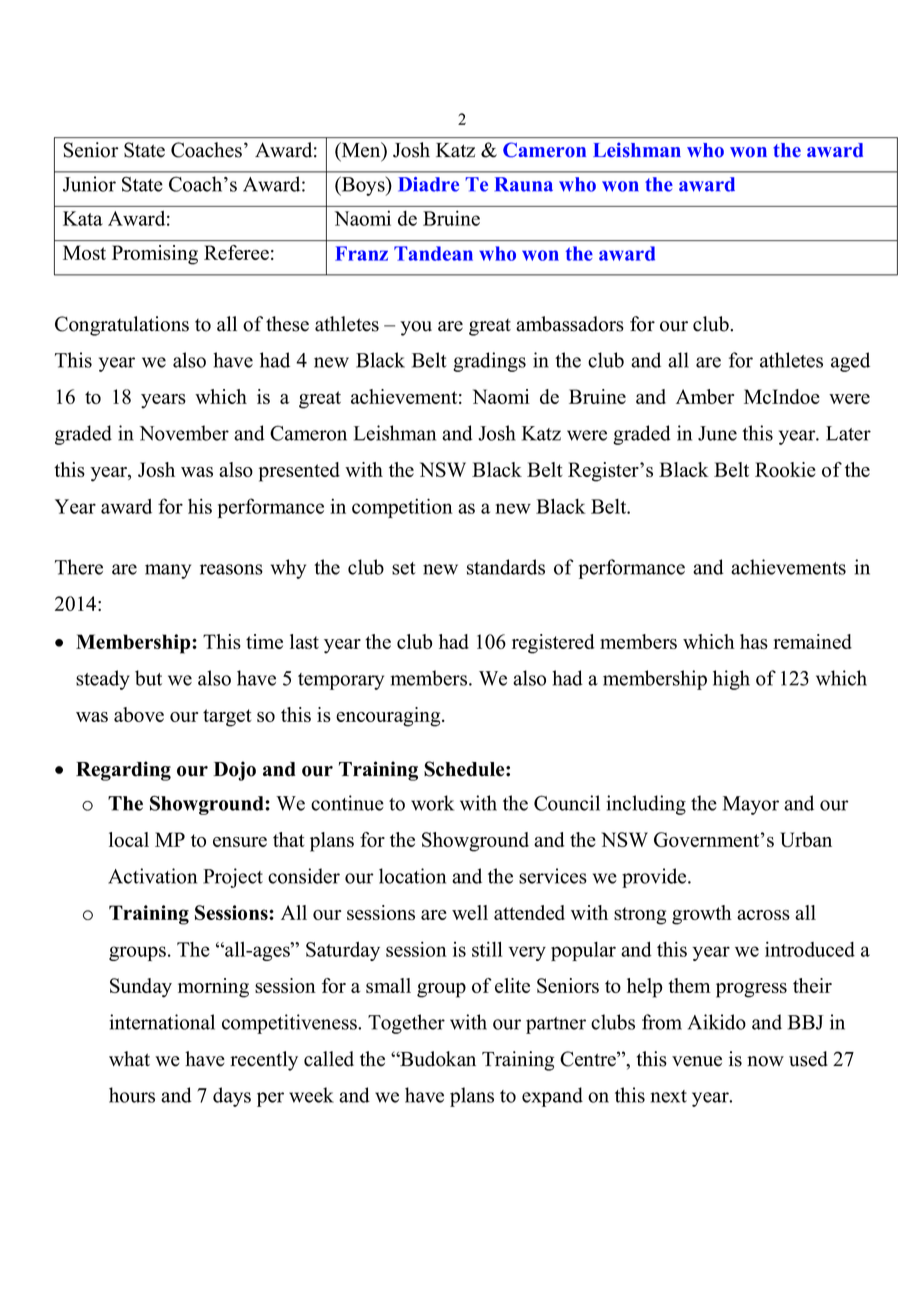  I want to click on but, so click(148, 678).
